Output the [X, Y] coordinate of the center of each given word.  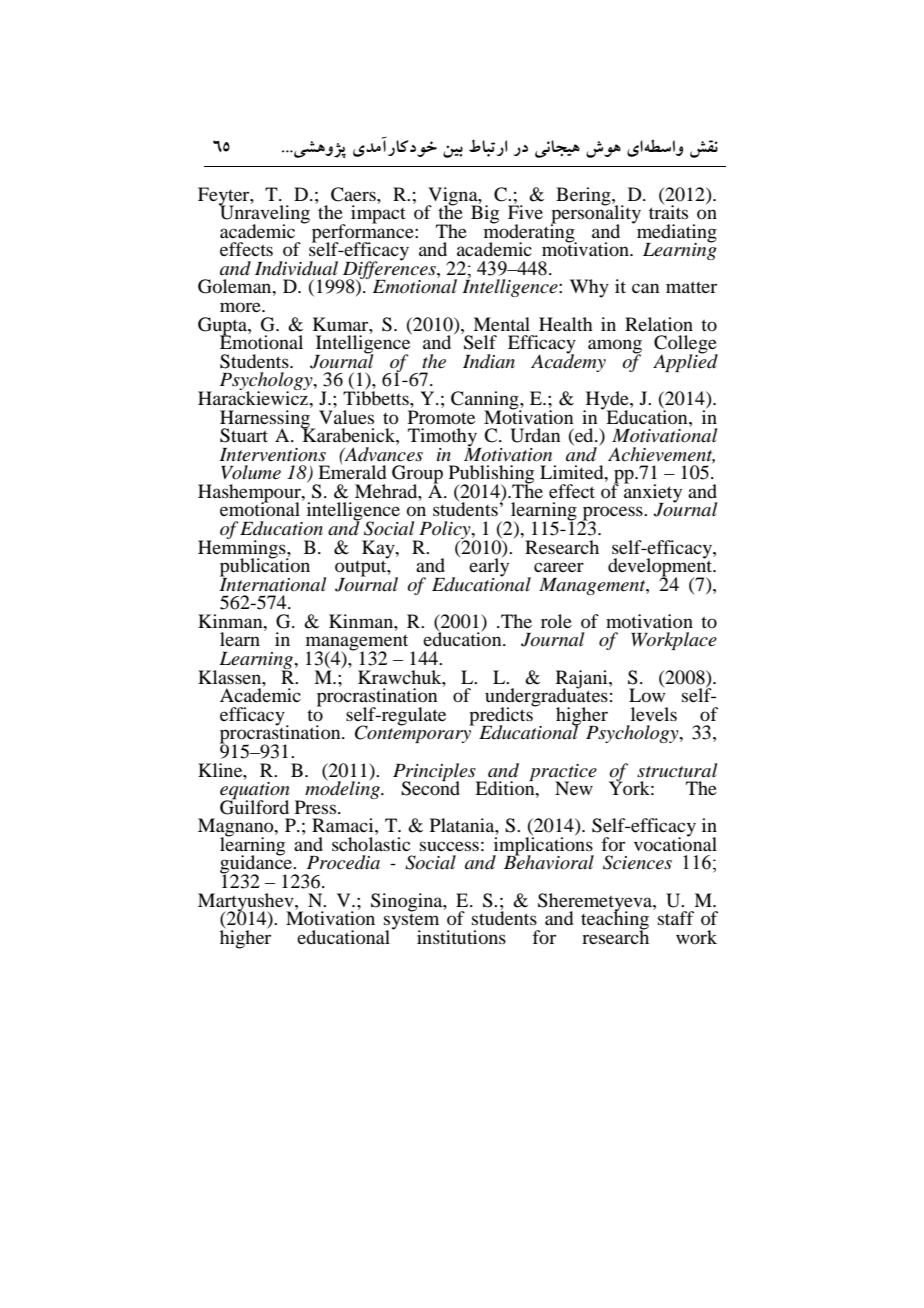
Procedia [343, 862]
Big [485, 213]
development [661, 567]
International [273, 583]
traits [668, 211]
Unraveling [264, 214]
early [489, 567]
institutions [461, 937]
